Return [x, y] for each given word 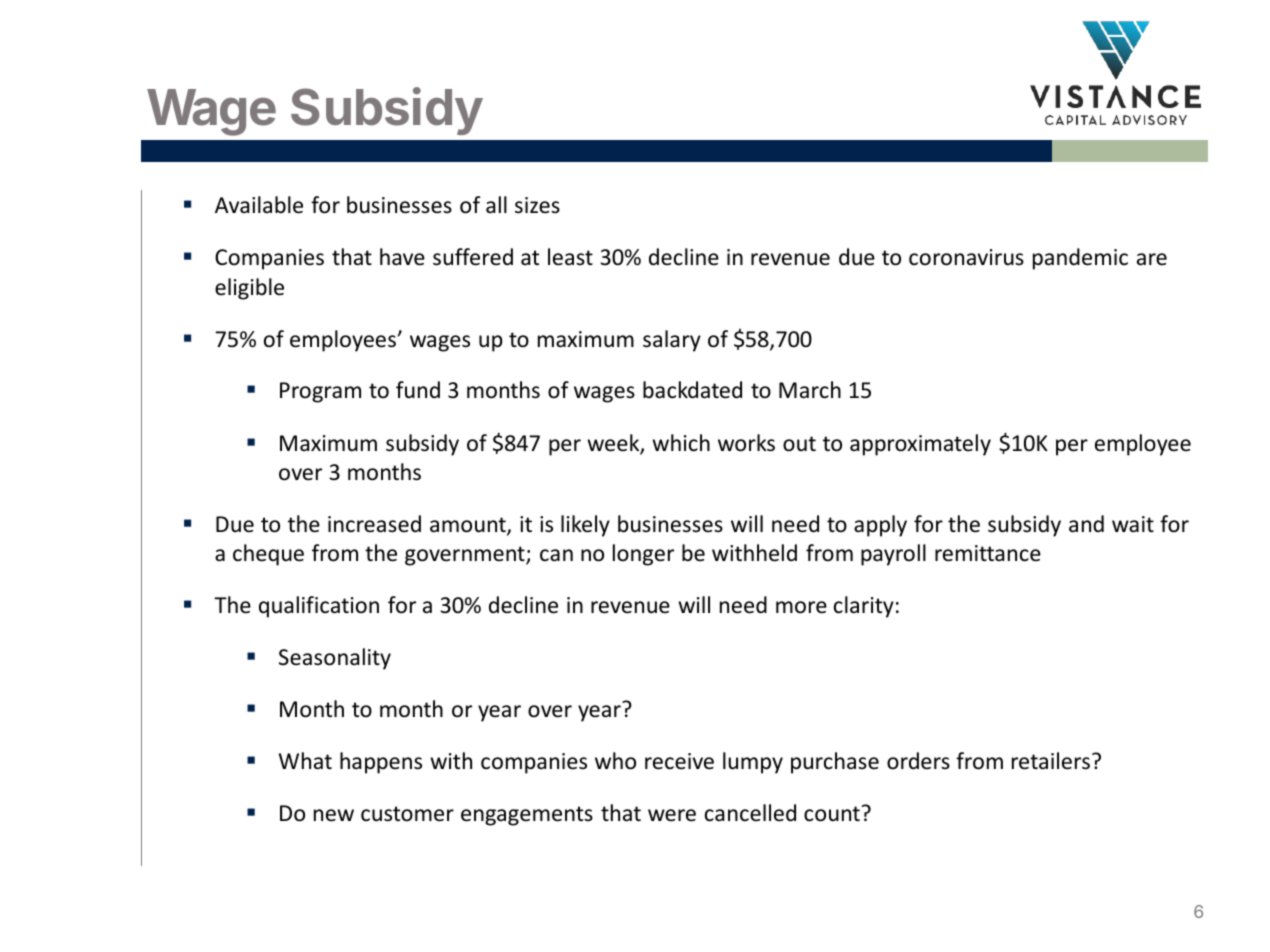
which [681, 443]
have [402, 257]
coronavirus [966, 257]
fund [418, 390]
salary [672, 341]
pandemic [1080, 259]
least [570, 257]
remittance [988, 553]
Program [320, 392]
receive [679, 761]
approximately [920, 445]
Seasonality [335, 659]
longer [643, 555]
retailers [1051, 761]
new [334, 815]
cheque [268, 555]
